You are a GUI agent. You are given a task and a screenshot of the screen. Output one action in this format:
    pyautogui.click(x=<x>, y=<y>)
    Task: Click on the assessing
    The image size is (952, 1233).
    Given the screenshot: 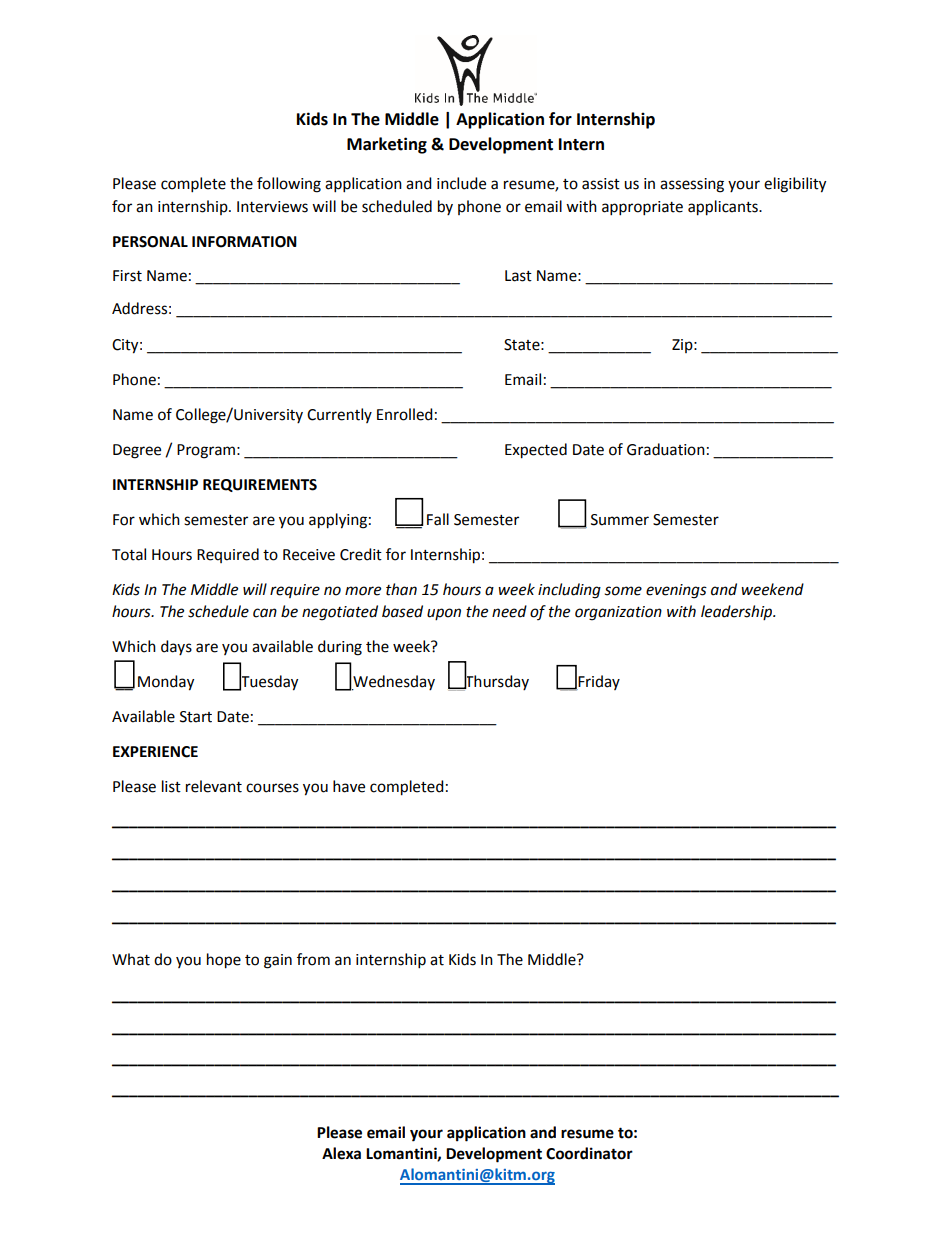 What is the action you would take?
    pyautogui.click(x=692, y=185)
